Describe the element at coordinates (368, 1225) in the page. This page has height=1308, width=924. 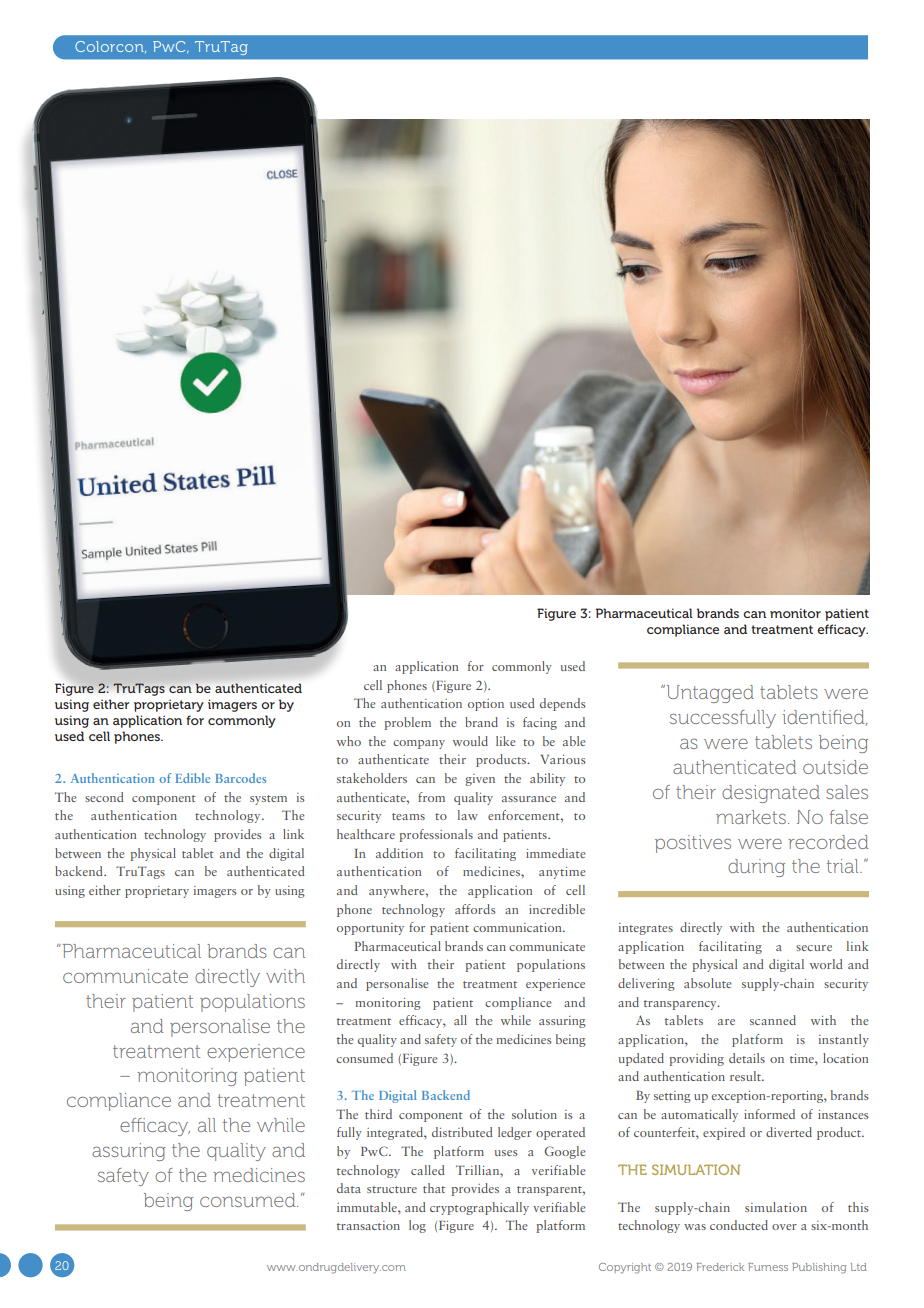
I see `transaction` at that location.
